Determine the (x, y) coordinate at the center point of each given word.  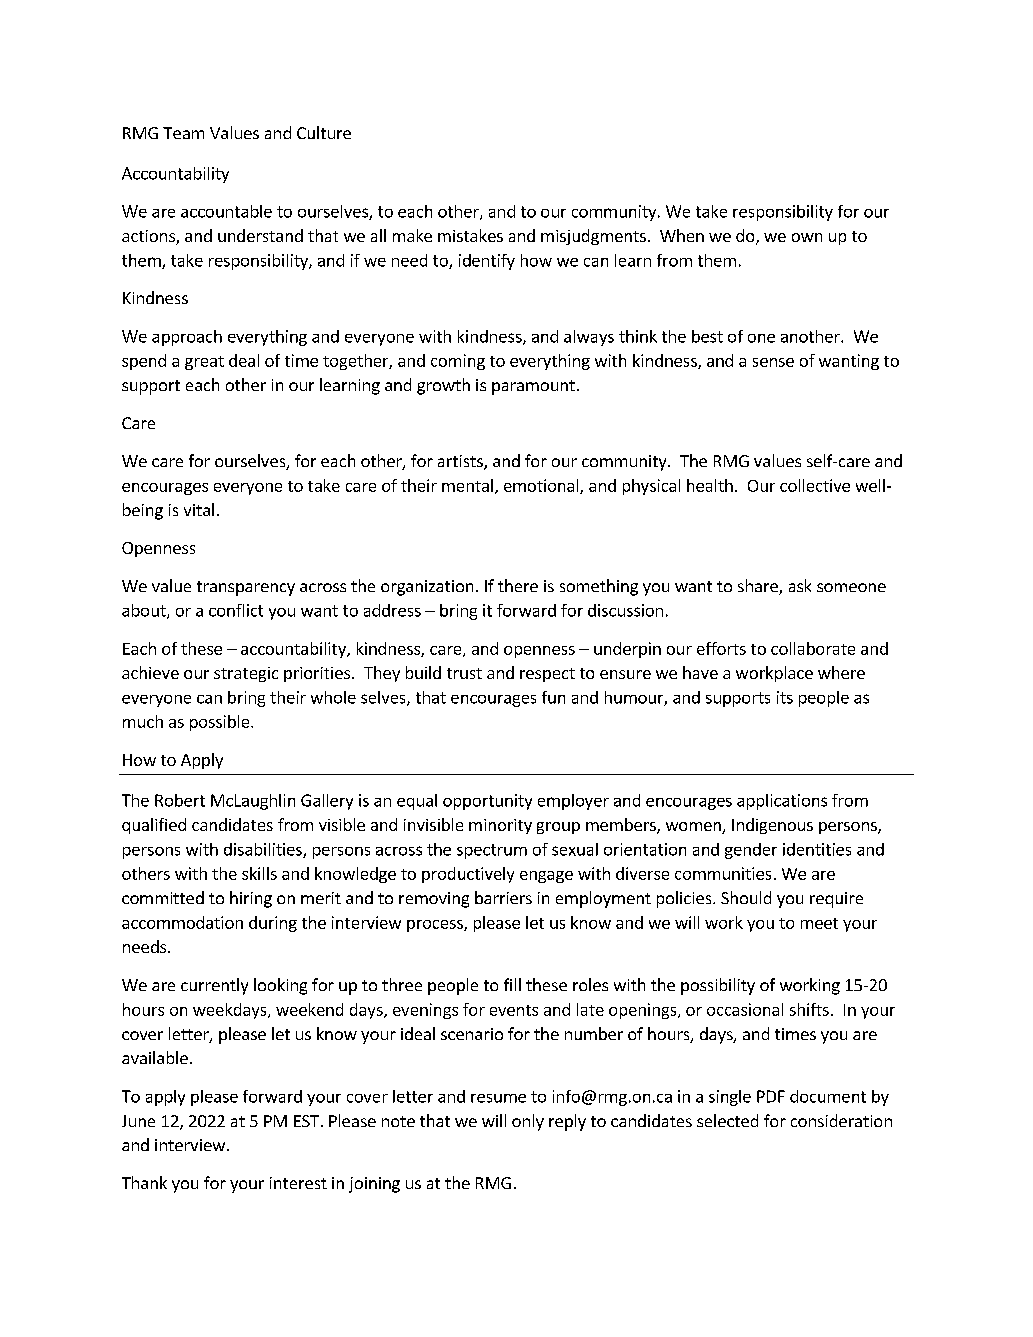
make (412, 235)
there (518, 585)
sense (773, 362)
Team (183, 133)
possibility (718, 986)
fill (512, 984)
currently (214, 986)
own (807, 237)
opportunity (487, 802)
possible (221, 723)
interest (298, 1183)
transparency (246, 588)
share (759, 587)
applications (782, 802)
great (204, 363)
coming (458, 362)
